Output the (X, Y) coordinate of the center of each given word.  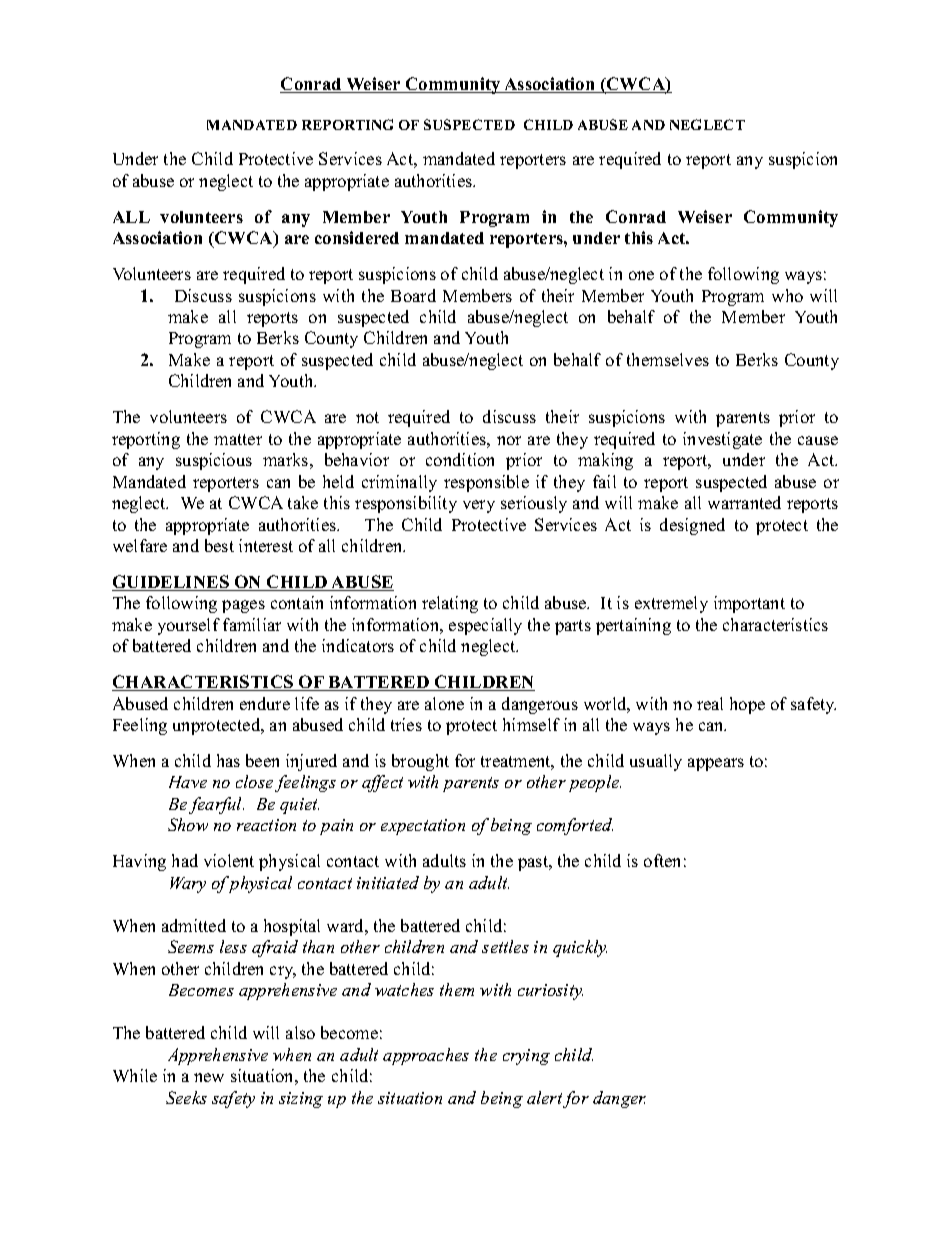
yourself (189, 626)
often (662, 860)
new (209, 1077)
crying (526, 1057)
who (787, 295)
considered (357, 237)
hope (747, 705)
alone (444, 703)
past (534, 863)
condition (460, 459)
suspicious (214, 461)
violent (229, 860)
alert (545, 1099)
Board (413, 295)
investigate (722, 440)
